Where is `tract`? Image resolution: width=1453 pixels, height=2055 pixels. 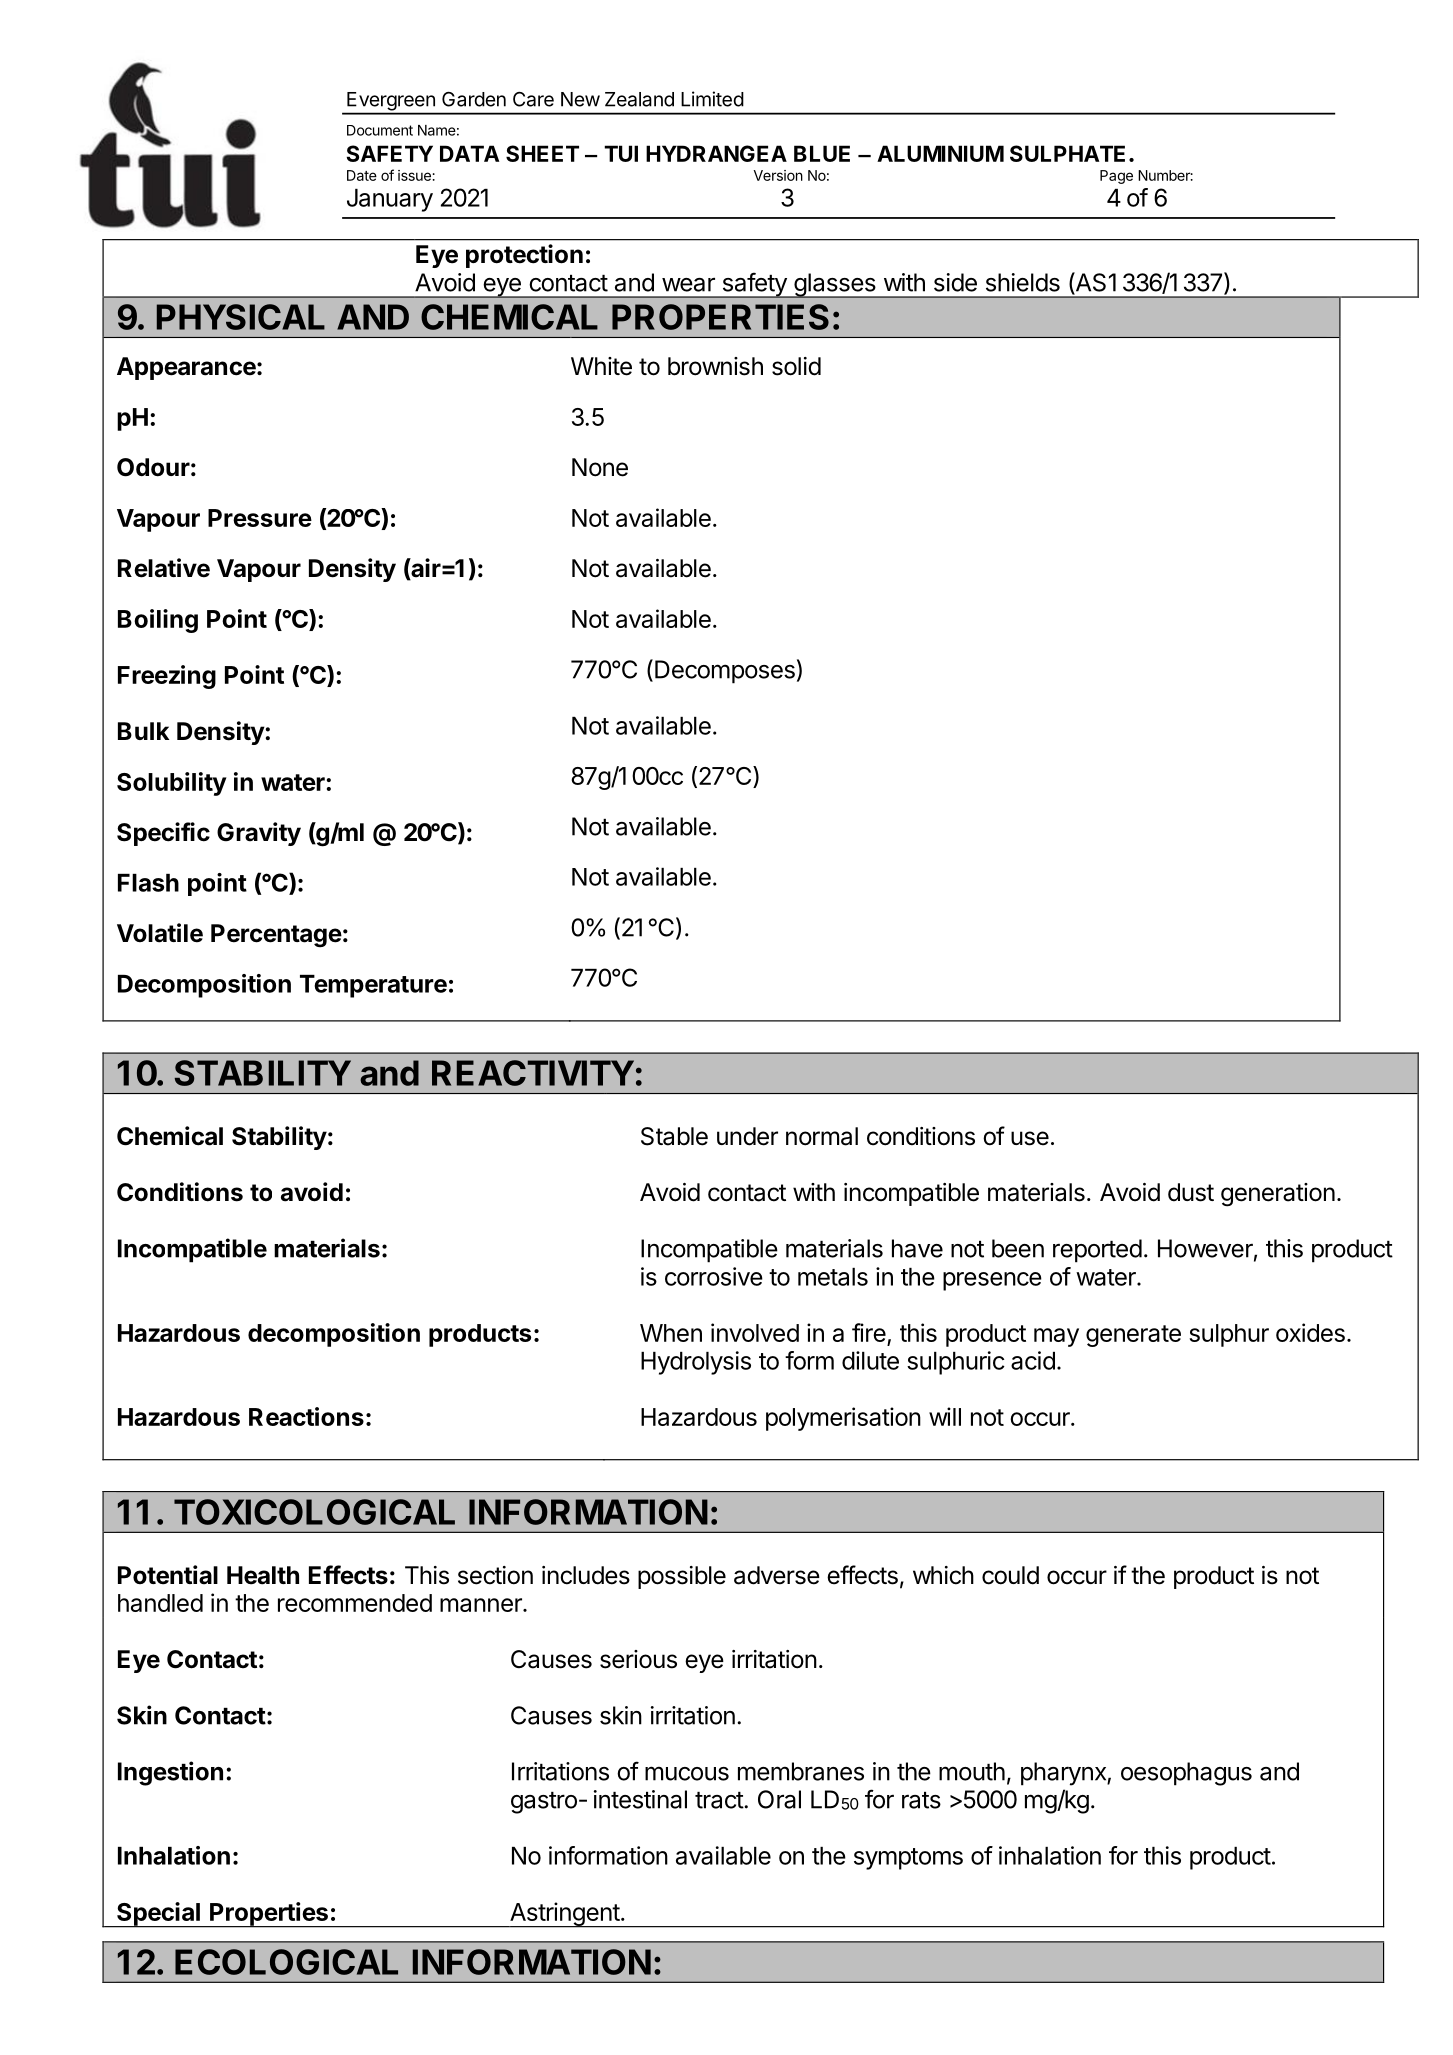
tract is located at coordinates (720, 1800).
